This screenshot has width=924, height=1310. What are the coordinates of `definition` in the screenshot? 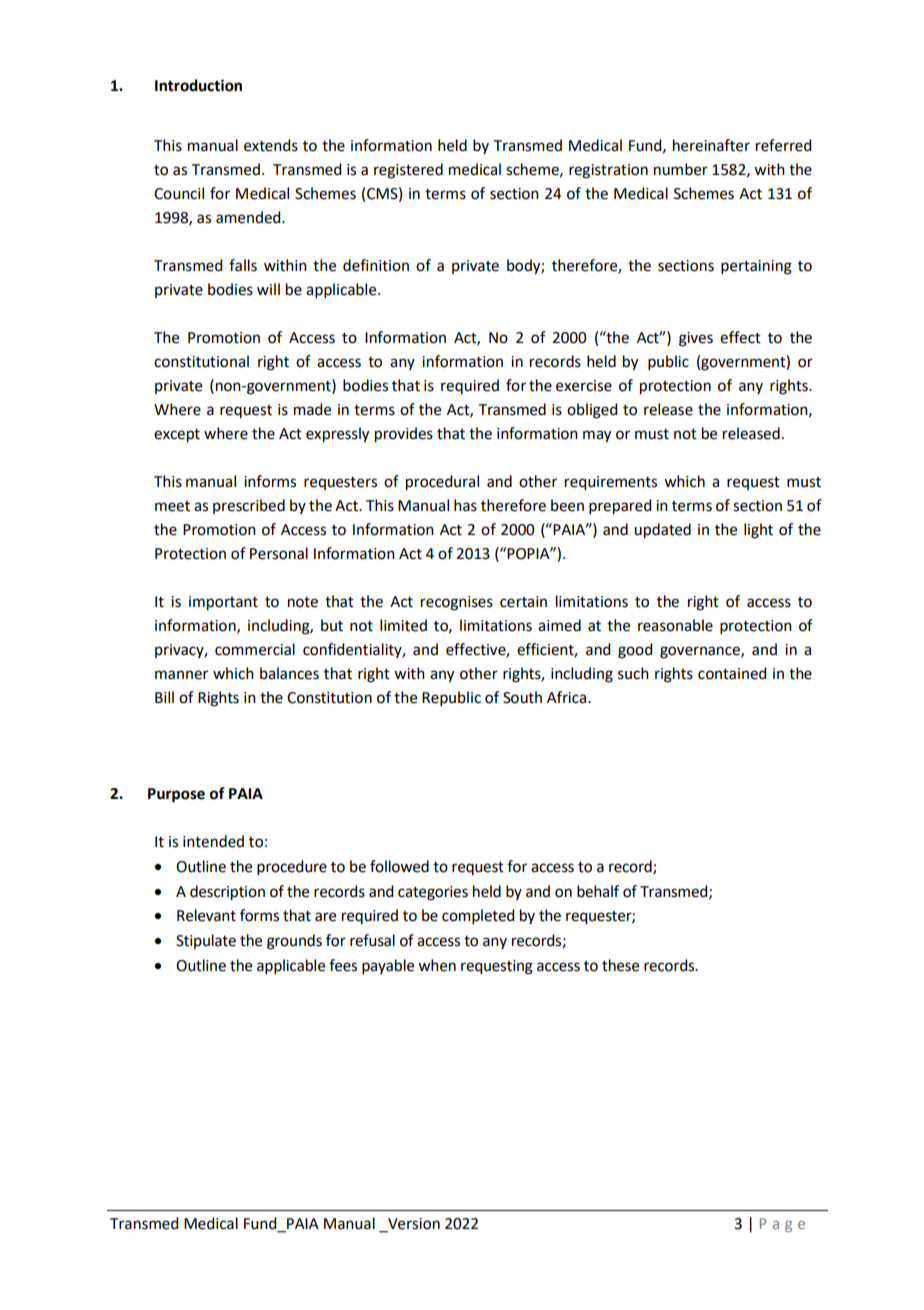 It's located at (376, 265).
